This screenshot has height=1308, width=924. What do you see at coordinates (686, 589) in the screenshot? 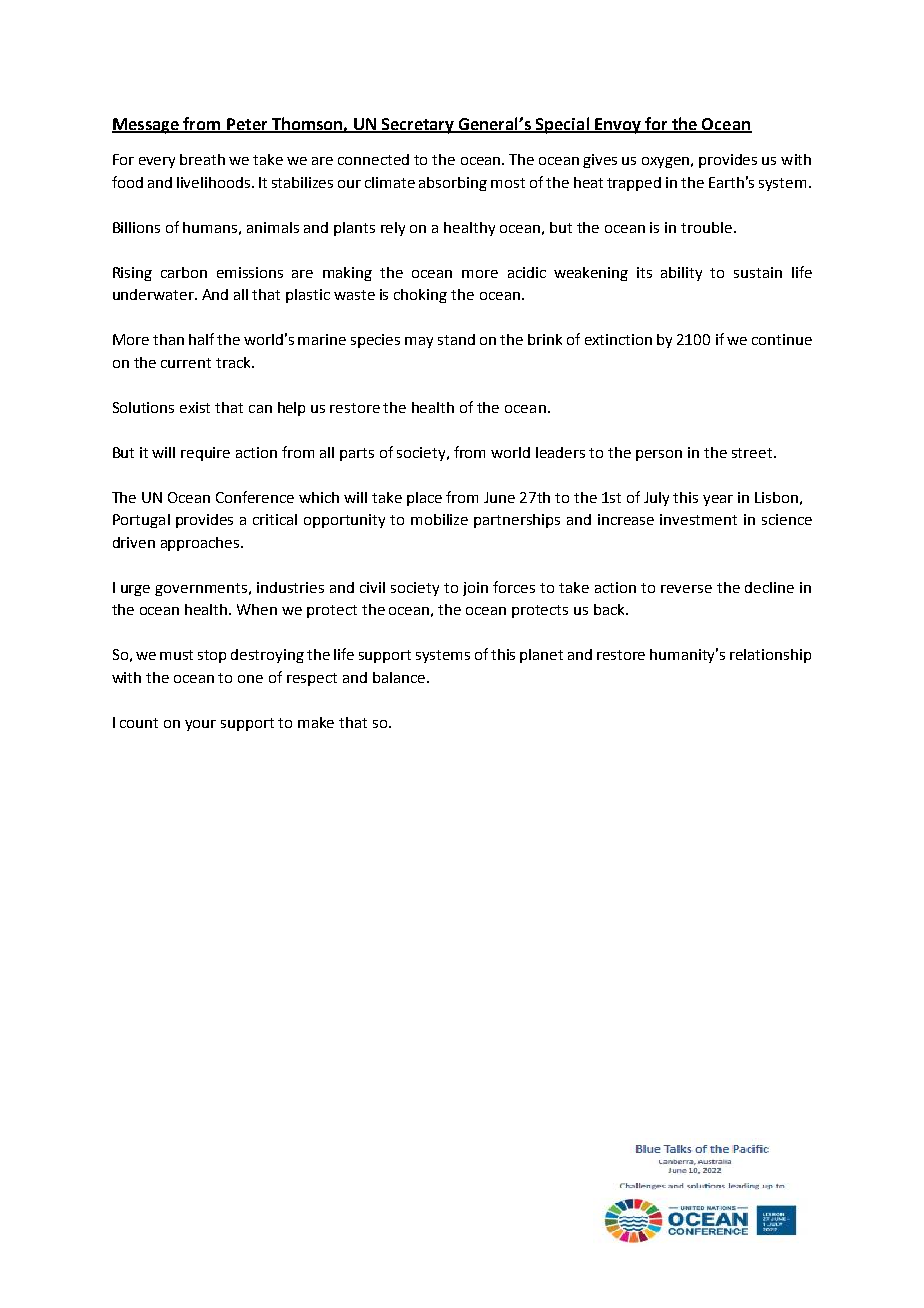
I see `reverse` at bounding box center [686, 589].
